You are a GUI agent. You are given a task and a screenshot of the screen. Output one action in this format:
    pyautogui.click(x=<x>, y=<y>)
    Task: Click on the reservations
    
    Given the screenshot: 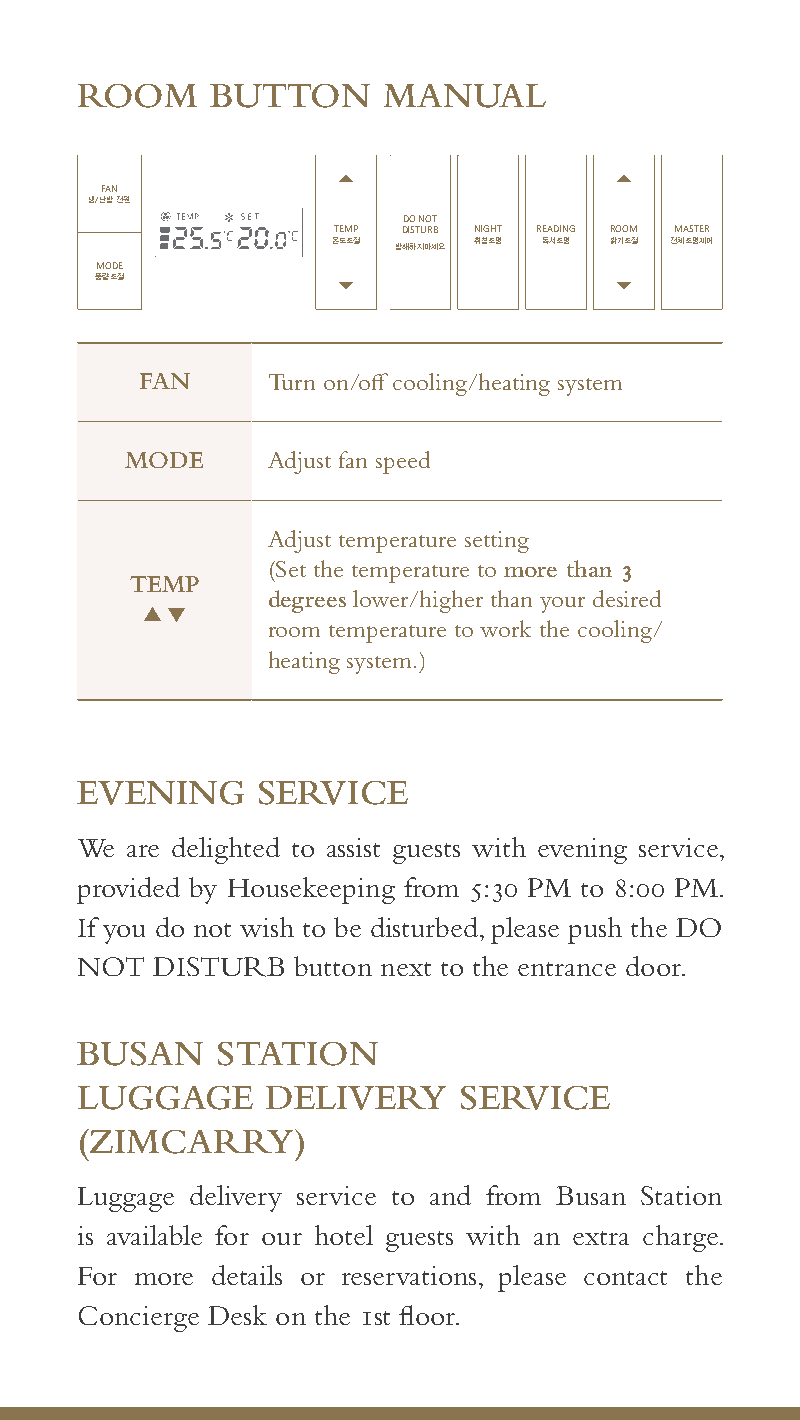 What is the action you would take?
    pyautogui.click(x=409, y=1275)
